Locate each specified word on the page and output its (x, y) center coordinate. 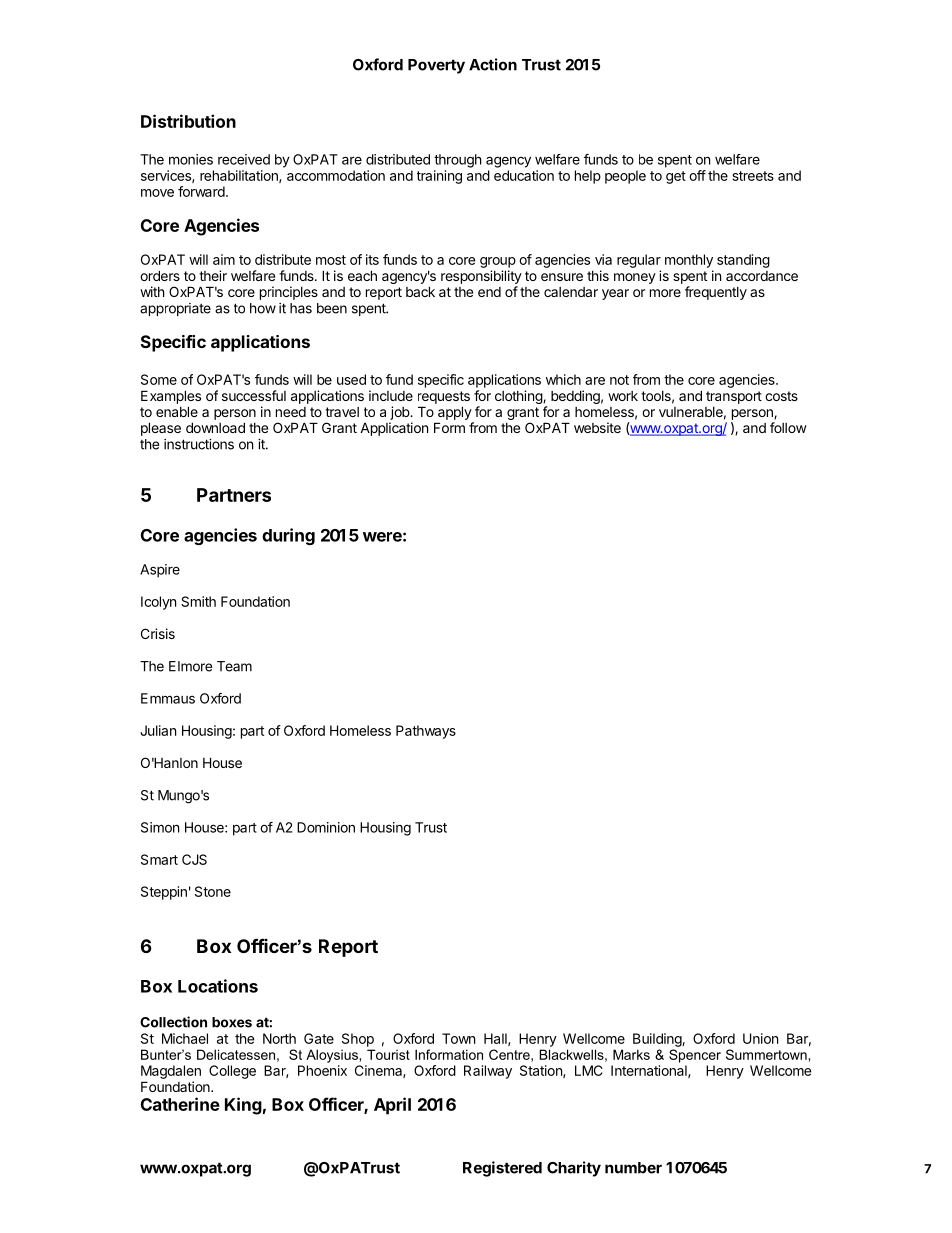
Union (760, 1038)
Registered (502, 1169)
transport (734, 397)
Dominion (326, 827)
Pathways (426, 732)
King (243, 1106)
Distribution (188, 121)
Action (493, 64)
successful (254, 395)
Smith (198, 601)
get (676, 177)
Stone (213, 891)
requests (444, 397)
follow (788, 427)
